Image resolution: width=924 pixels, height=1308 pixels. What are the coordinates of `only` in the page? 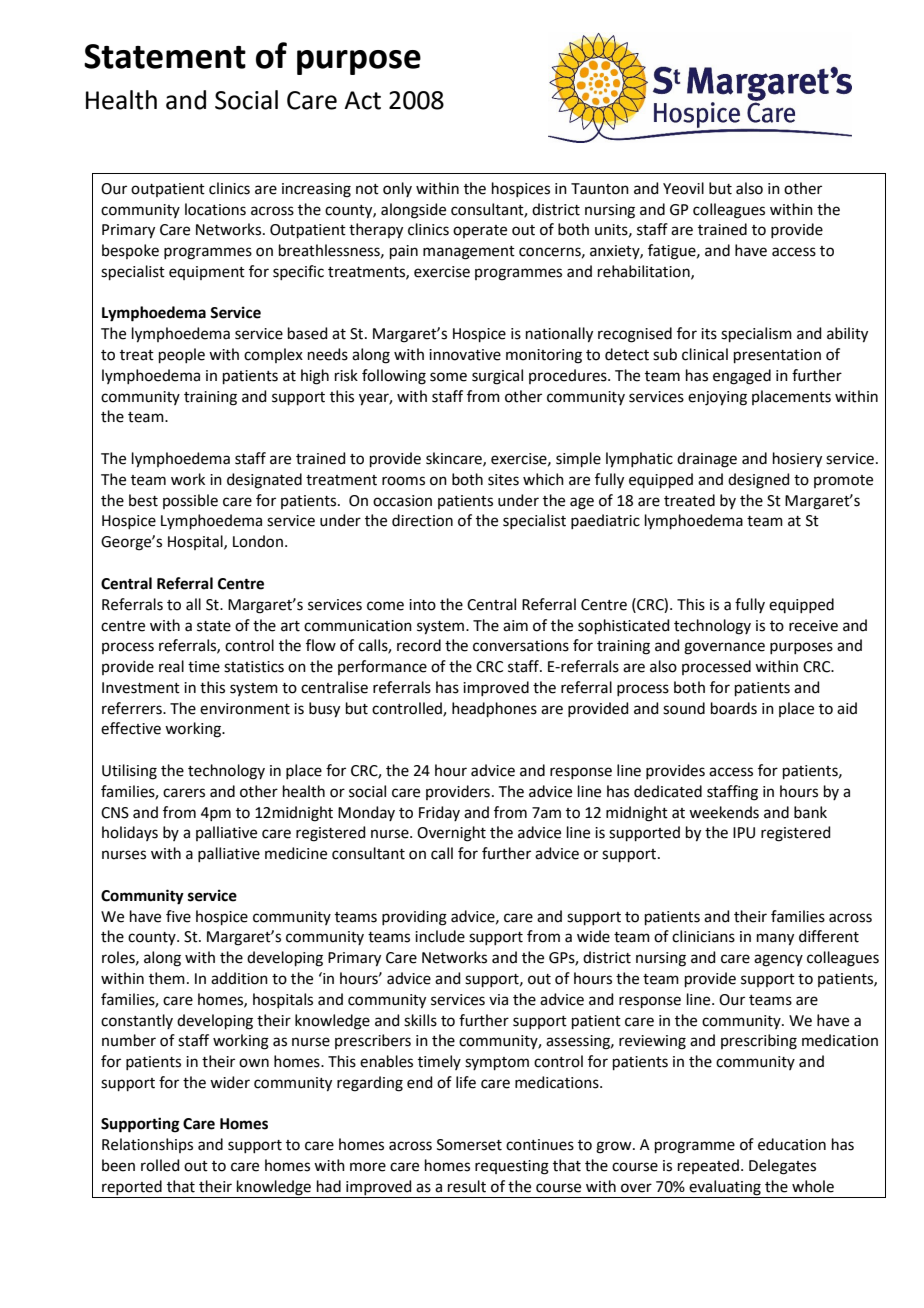 It's located at (397, 189).
